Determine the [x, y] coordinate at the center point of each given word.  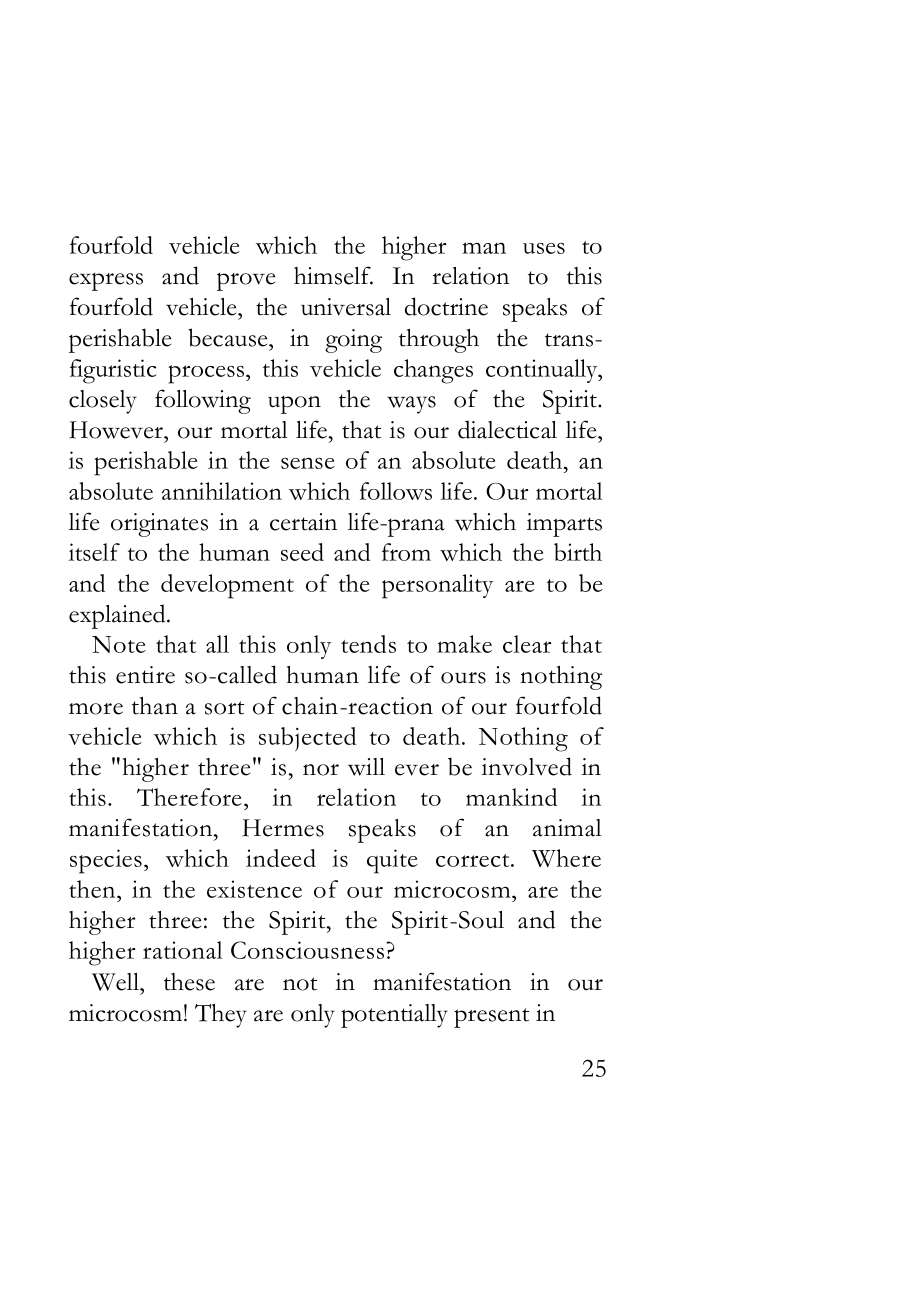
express [106, 282]
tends [368, 644]
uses [544, 248]
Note [119, 644]
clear [527, 644]
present [491, 1018]
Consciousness [309, 950]
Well [116, 982]
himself [333, 275]
